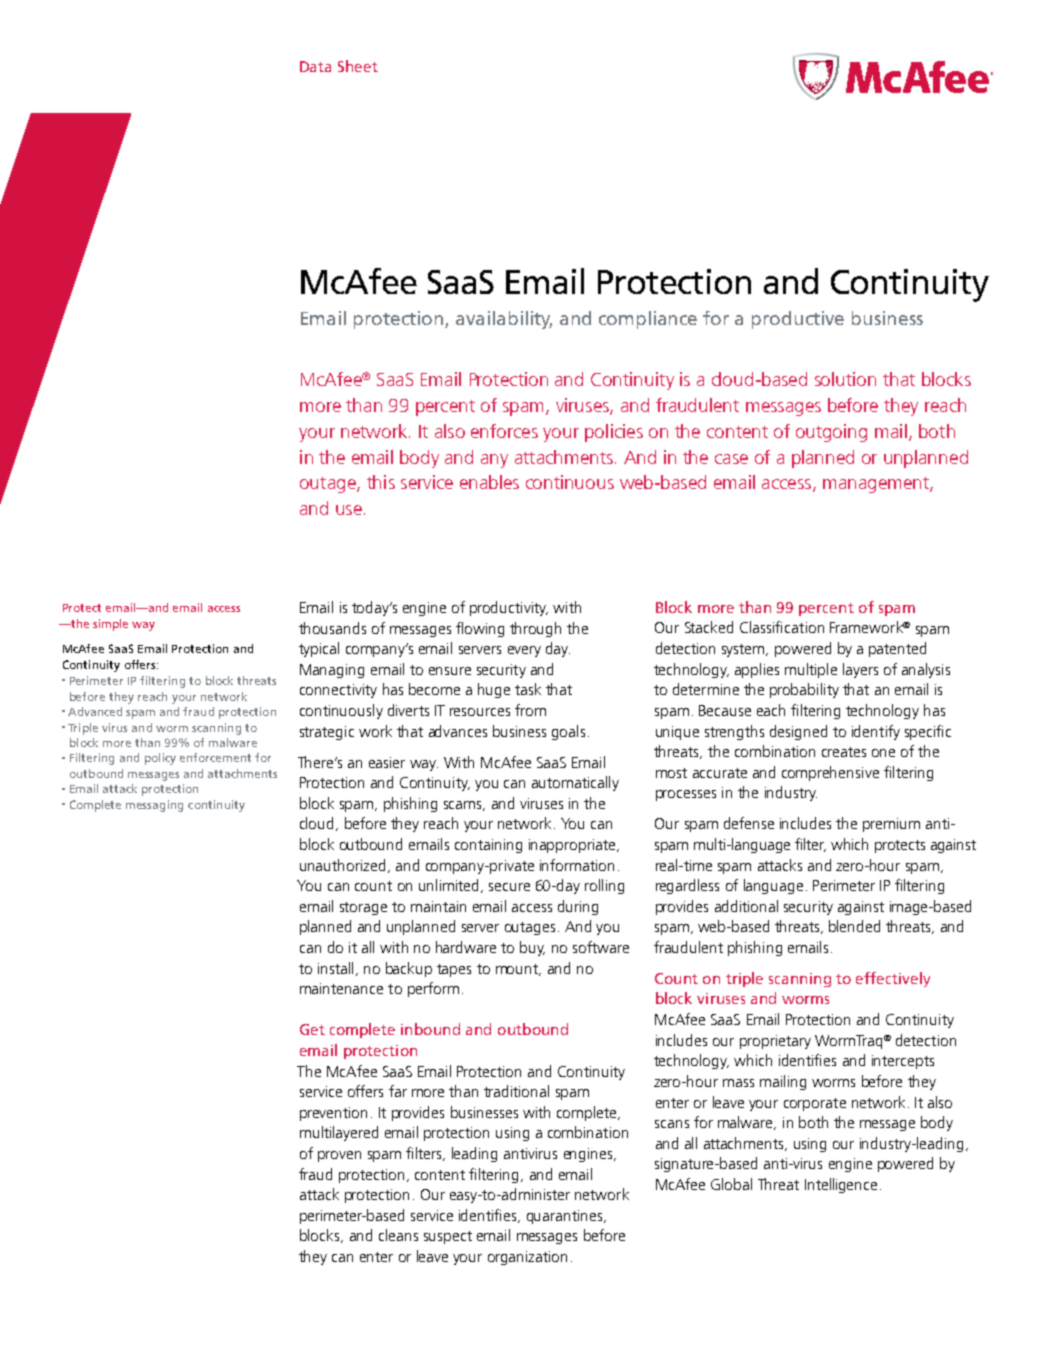  I want to click on Data, so click(315, 66).
